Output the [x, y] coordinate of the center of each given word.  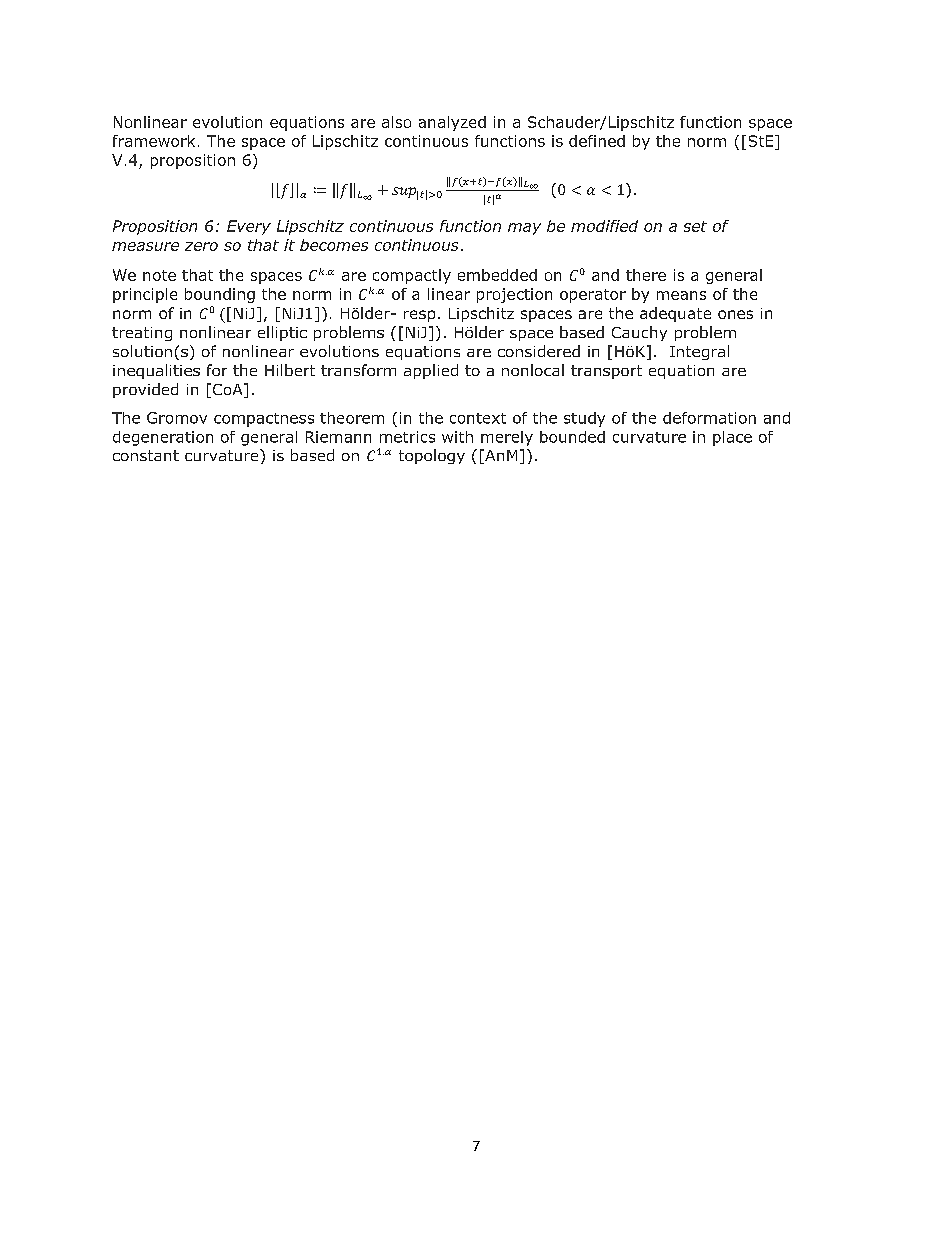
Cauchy [639, 333]
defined [597, 141]
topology [432, 456]
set [695, 226]
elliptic [282, 333]
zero [201, 246]
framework [154, 141]
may [524, 229]
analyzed [452, 123]
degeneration [163, 438]
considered [539, 351]
